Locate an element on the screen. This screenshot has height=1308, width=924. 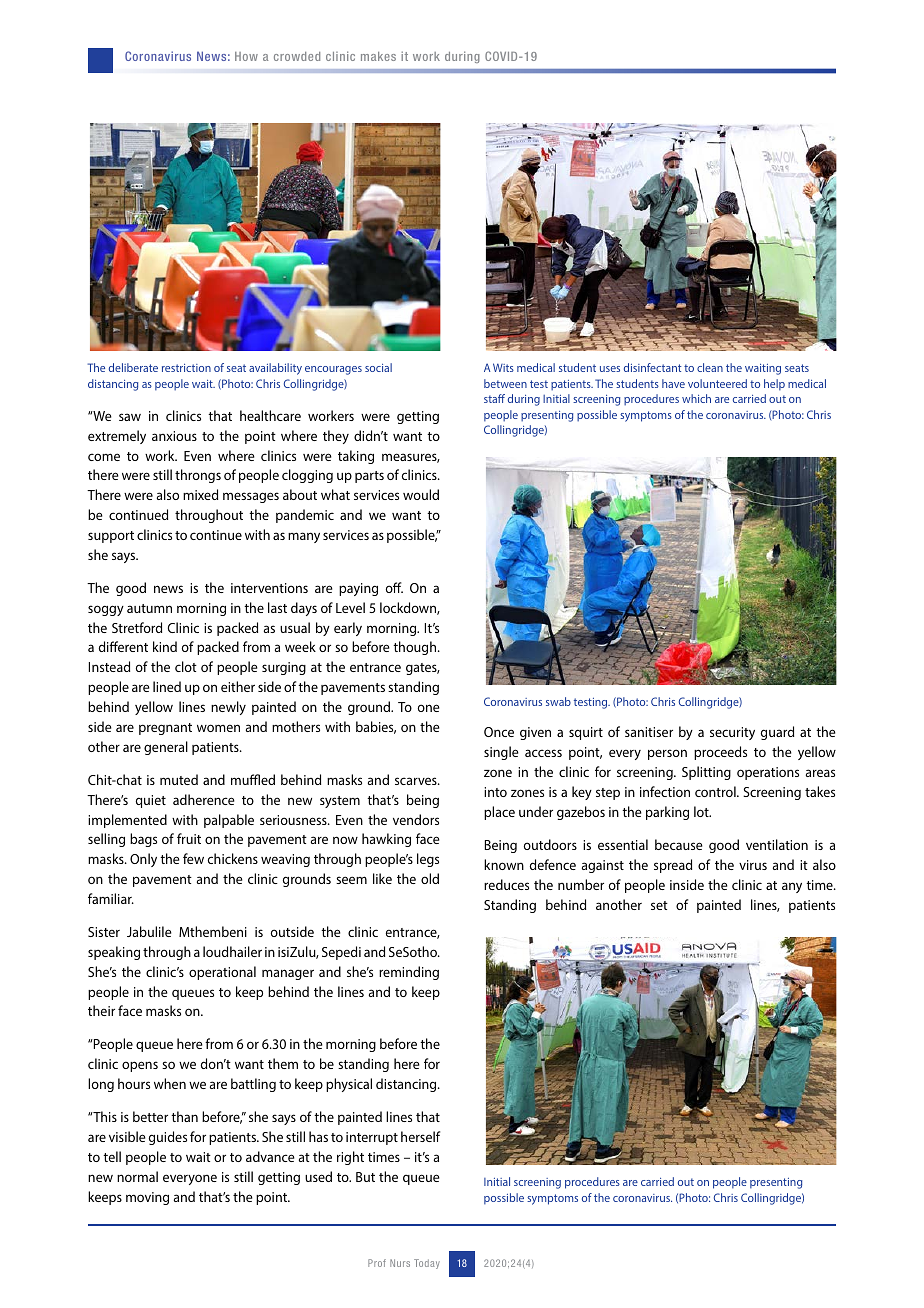
staff is located at coordinates (494, 398).
